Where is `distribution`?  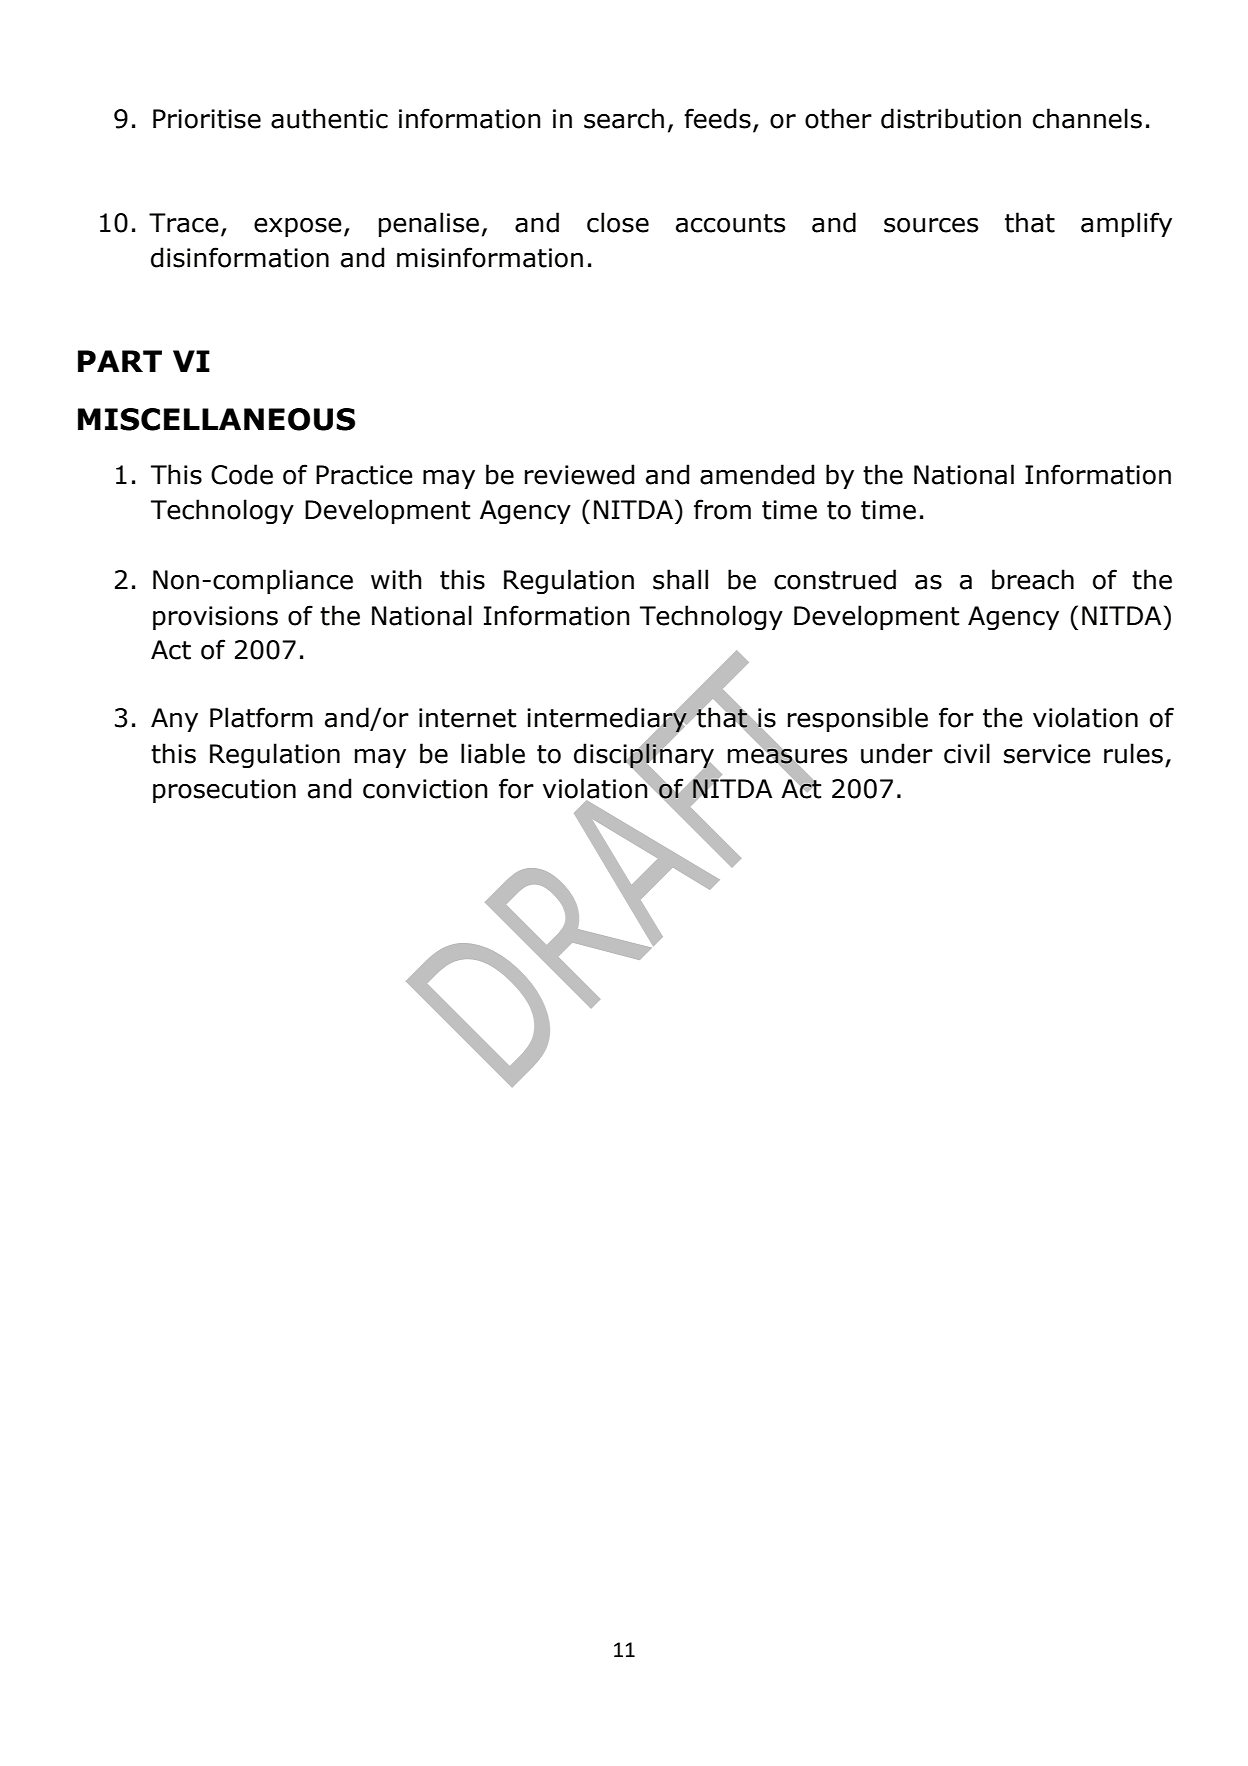
distribution is located at coordinates (951, 118).
